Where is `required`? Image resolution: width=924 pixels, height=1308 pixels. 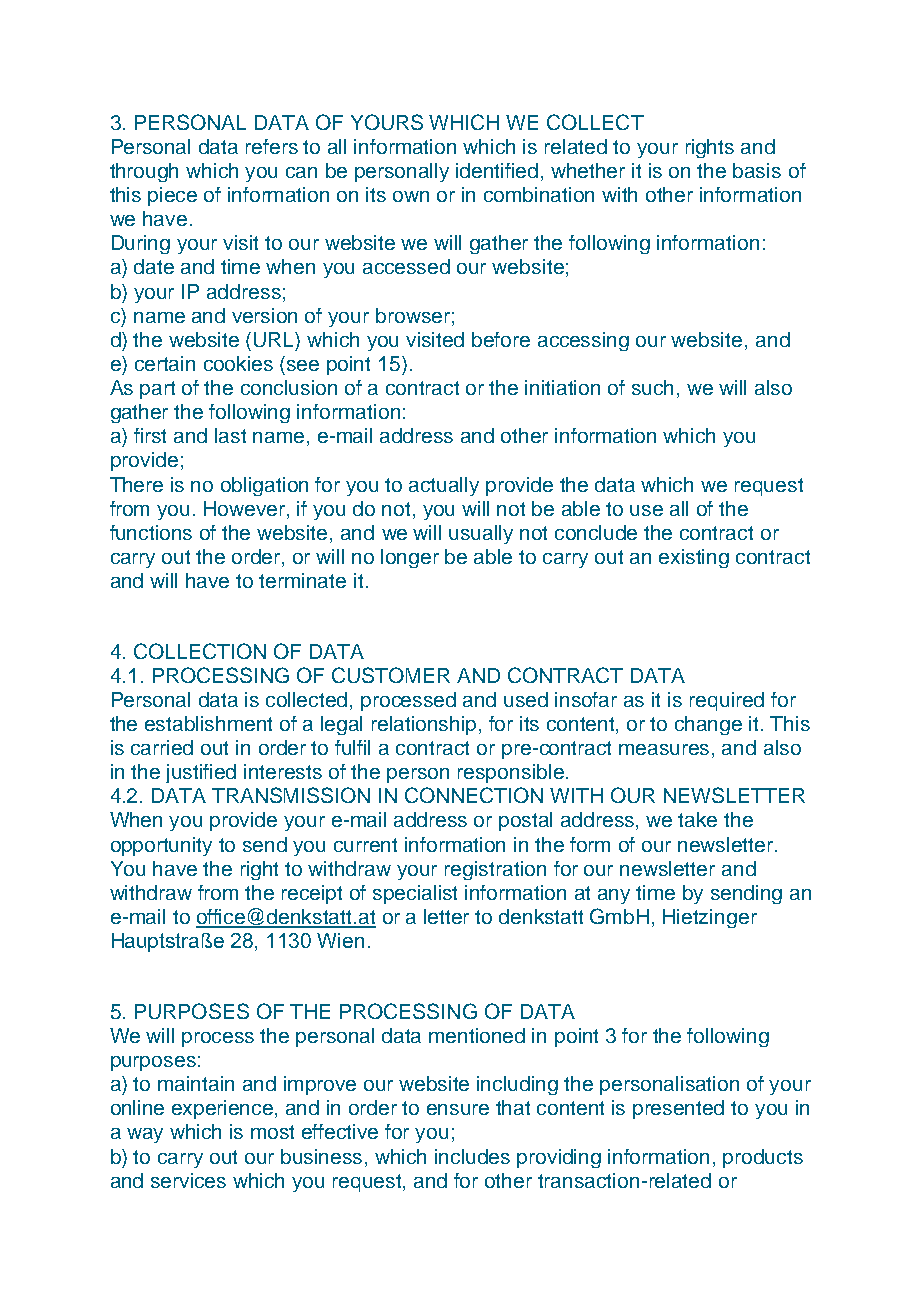
required is located at coordinates (727, 701).
